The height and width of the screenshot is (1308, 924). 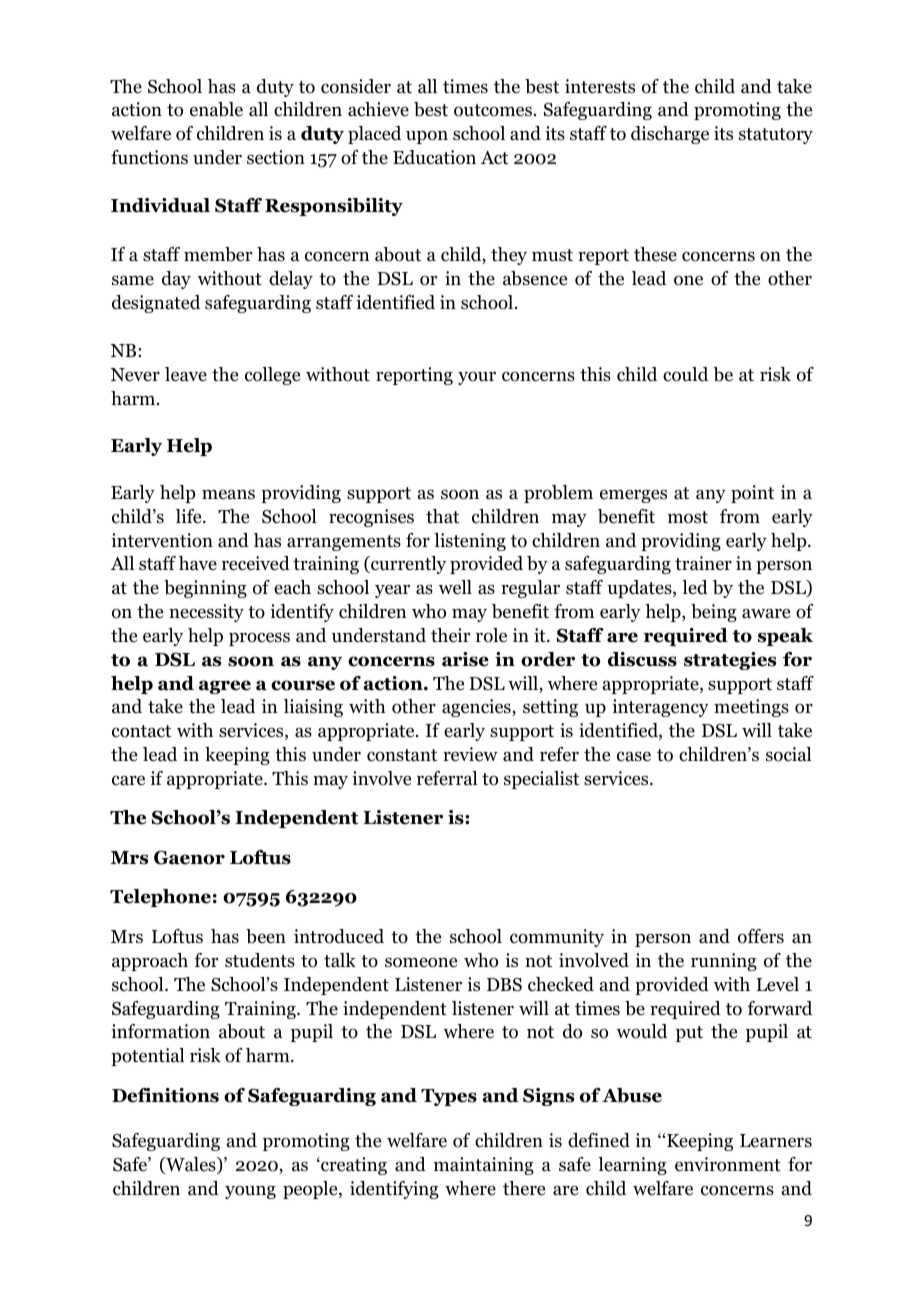 What do you see at coordinates (421, 962) in the screenshot?
I see `someone` at bounding box center [421, 962].
